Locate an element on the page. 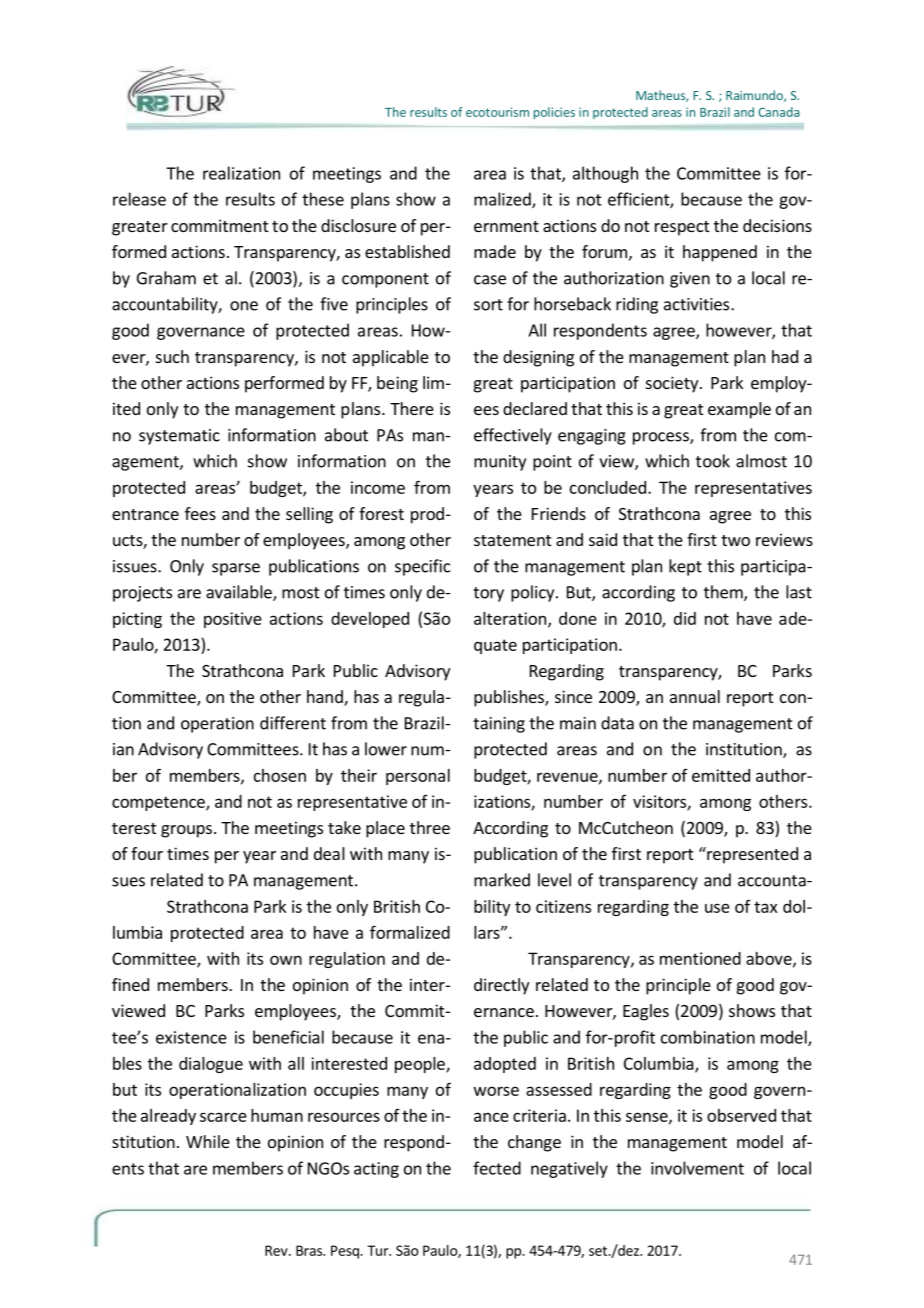 The image size is (924, 1308). Canada is located at coordinates (778, 112).
